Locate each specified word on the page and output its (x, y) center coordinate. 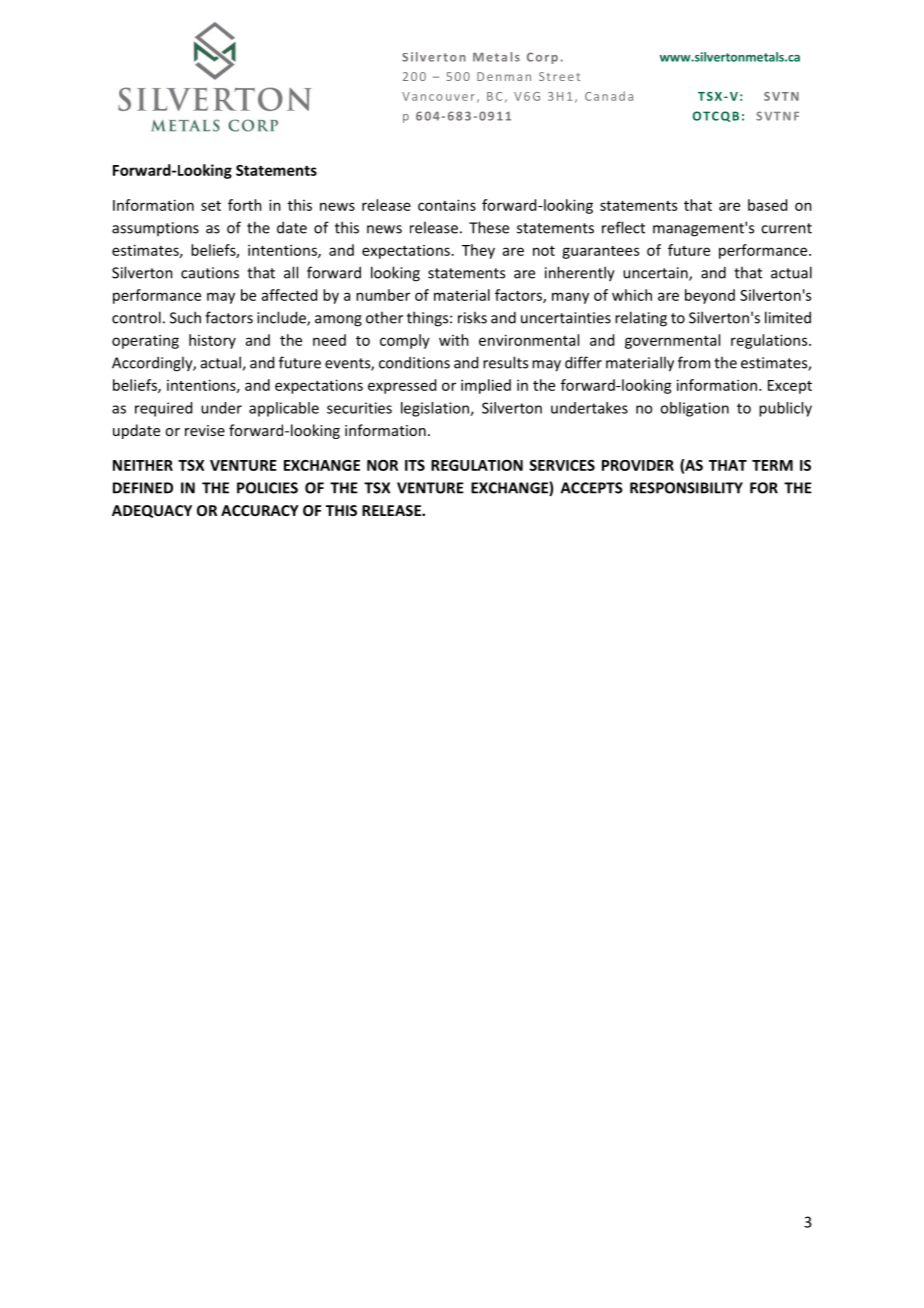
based (767, 205)
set (211, 206)
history (212, 341)
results (505, 362)
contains (447, 205)
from (694, 362)
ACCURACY (260, 510)
